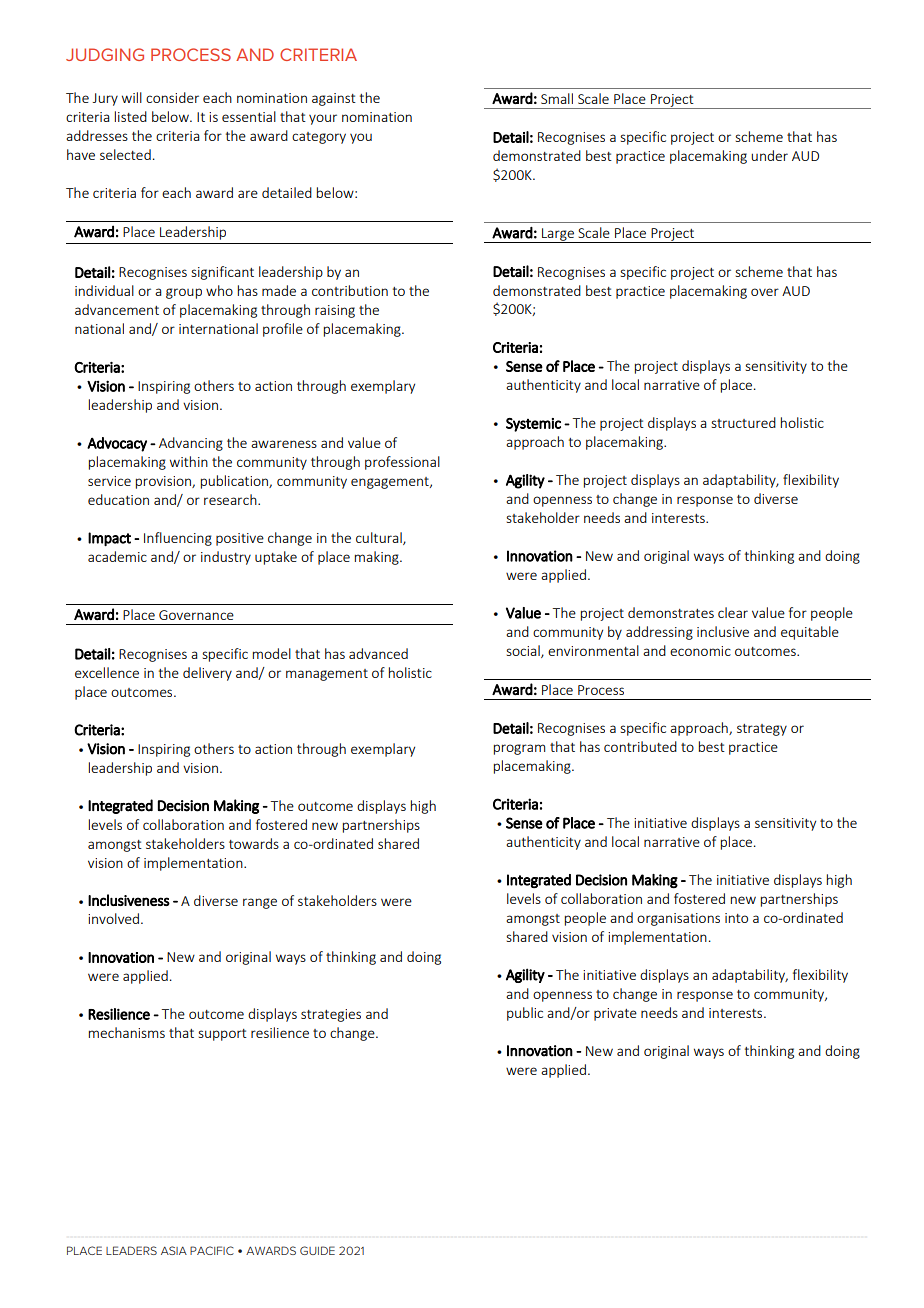 This screenshot has width=924, height=1308. Describe the element at coordinates (769, 155) in the screenshot. I see `under` at that location.
